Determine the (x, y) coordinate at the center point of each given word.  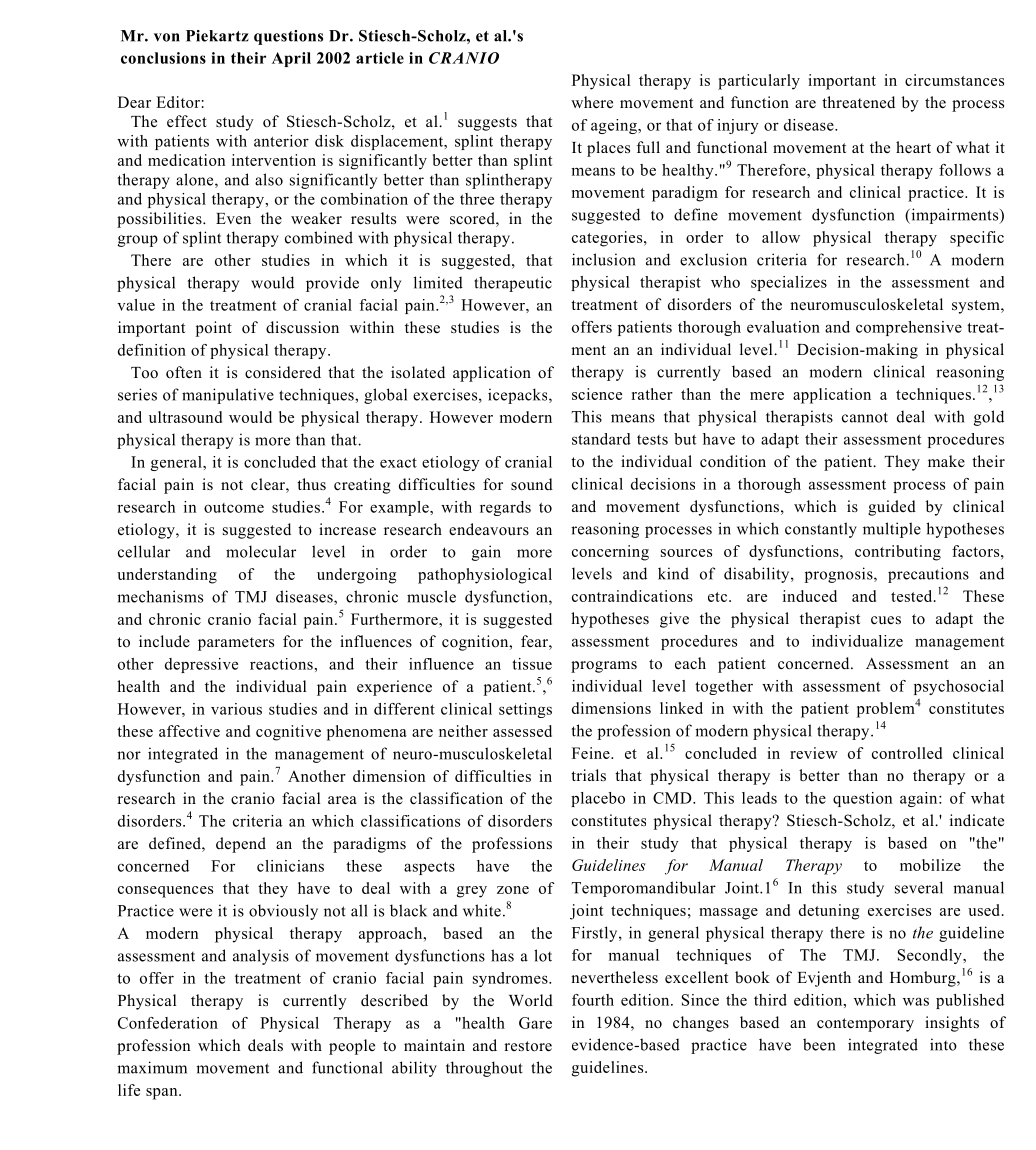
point (214, 329)
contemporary (865, 1025)
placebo (598, 799)
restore (528, 1046)
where (592, 102)
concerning (610, 553)
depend (241, 845)
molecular (261, 551)
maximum (152, 1067)
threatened (858, 102)
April (291, 59)
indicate (977, 820)
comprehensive (909, 328)
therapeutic (513, 284)
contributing (898, 553)
